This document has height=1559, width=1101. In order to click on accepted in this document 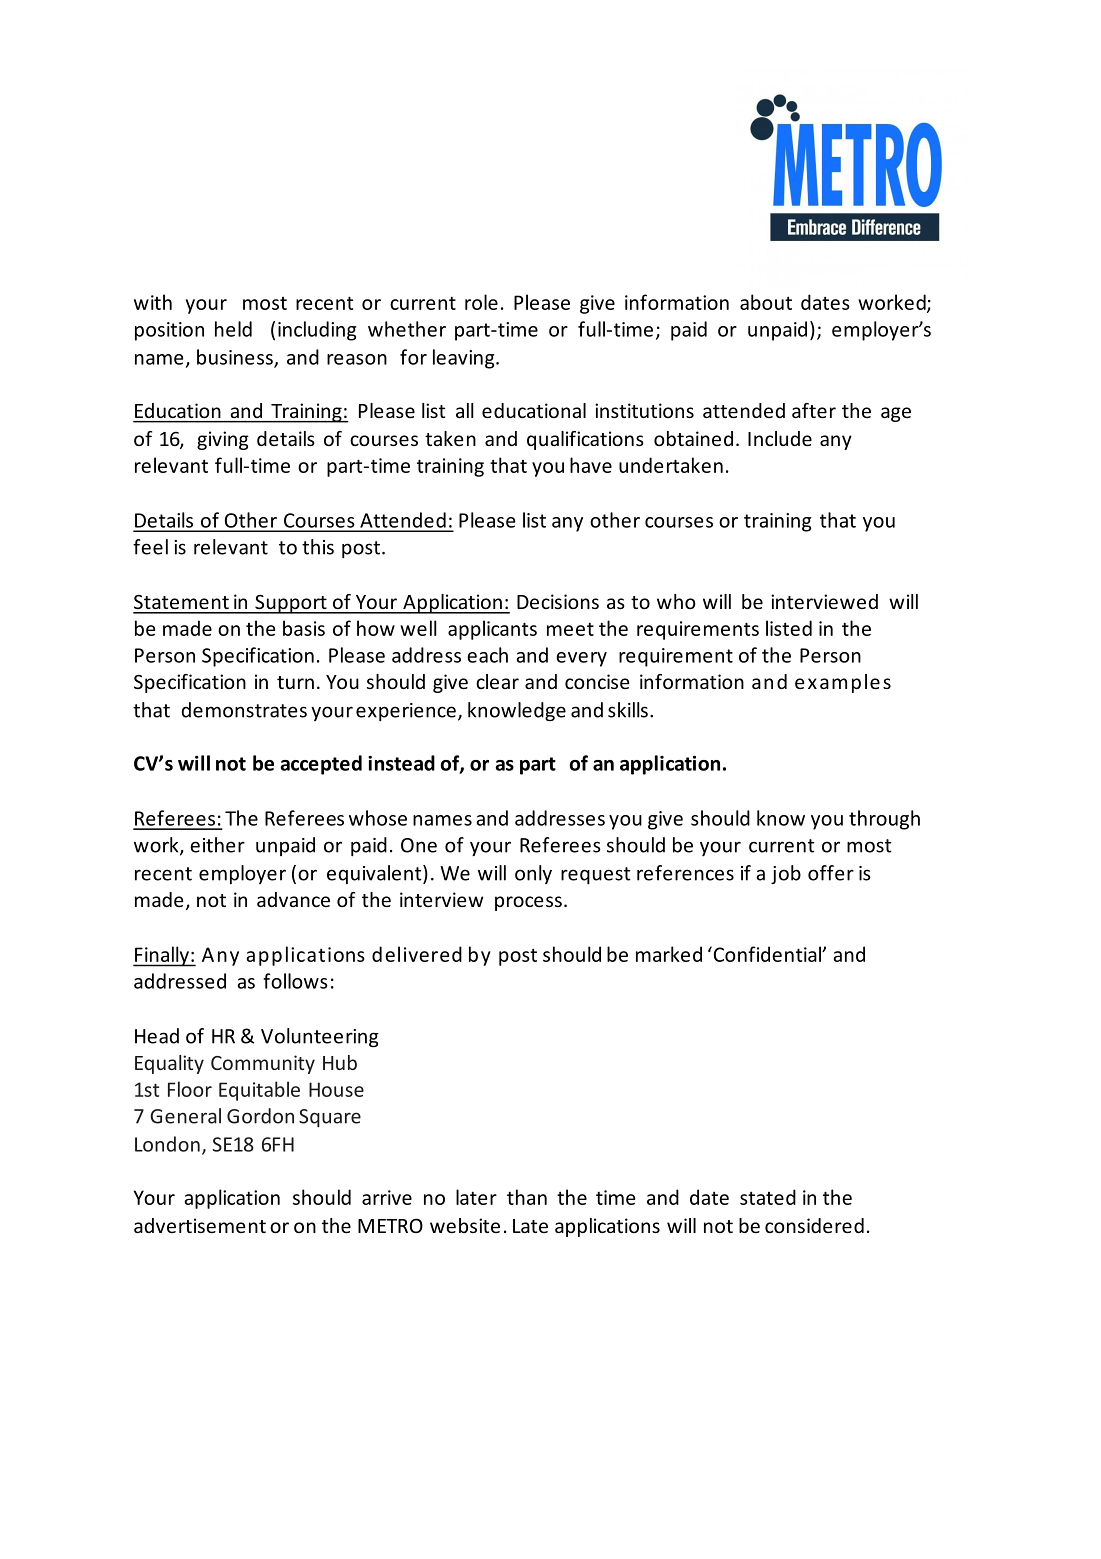, I will do `click(321, 765)`.
